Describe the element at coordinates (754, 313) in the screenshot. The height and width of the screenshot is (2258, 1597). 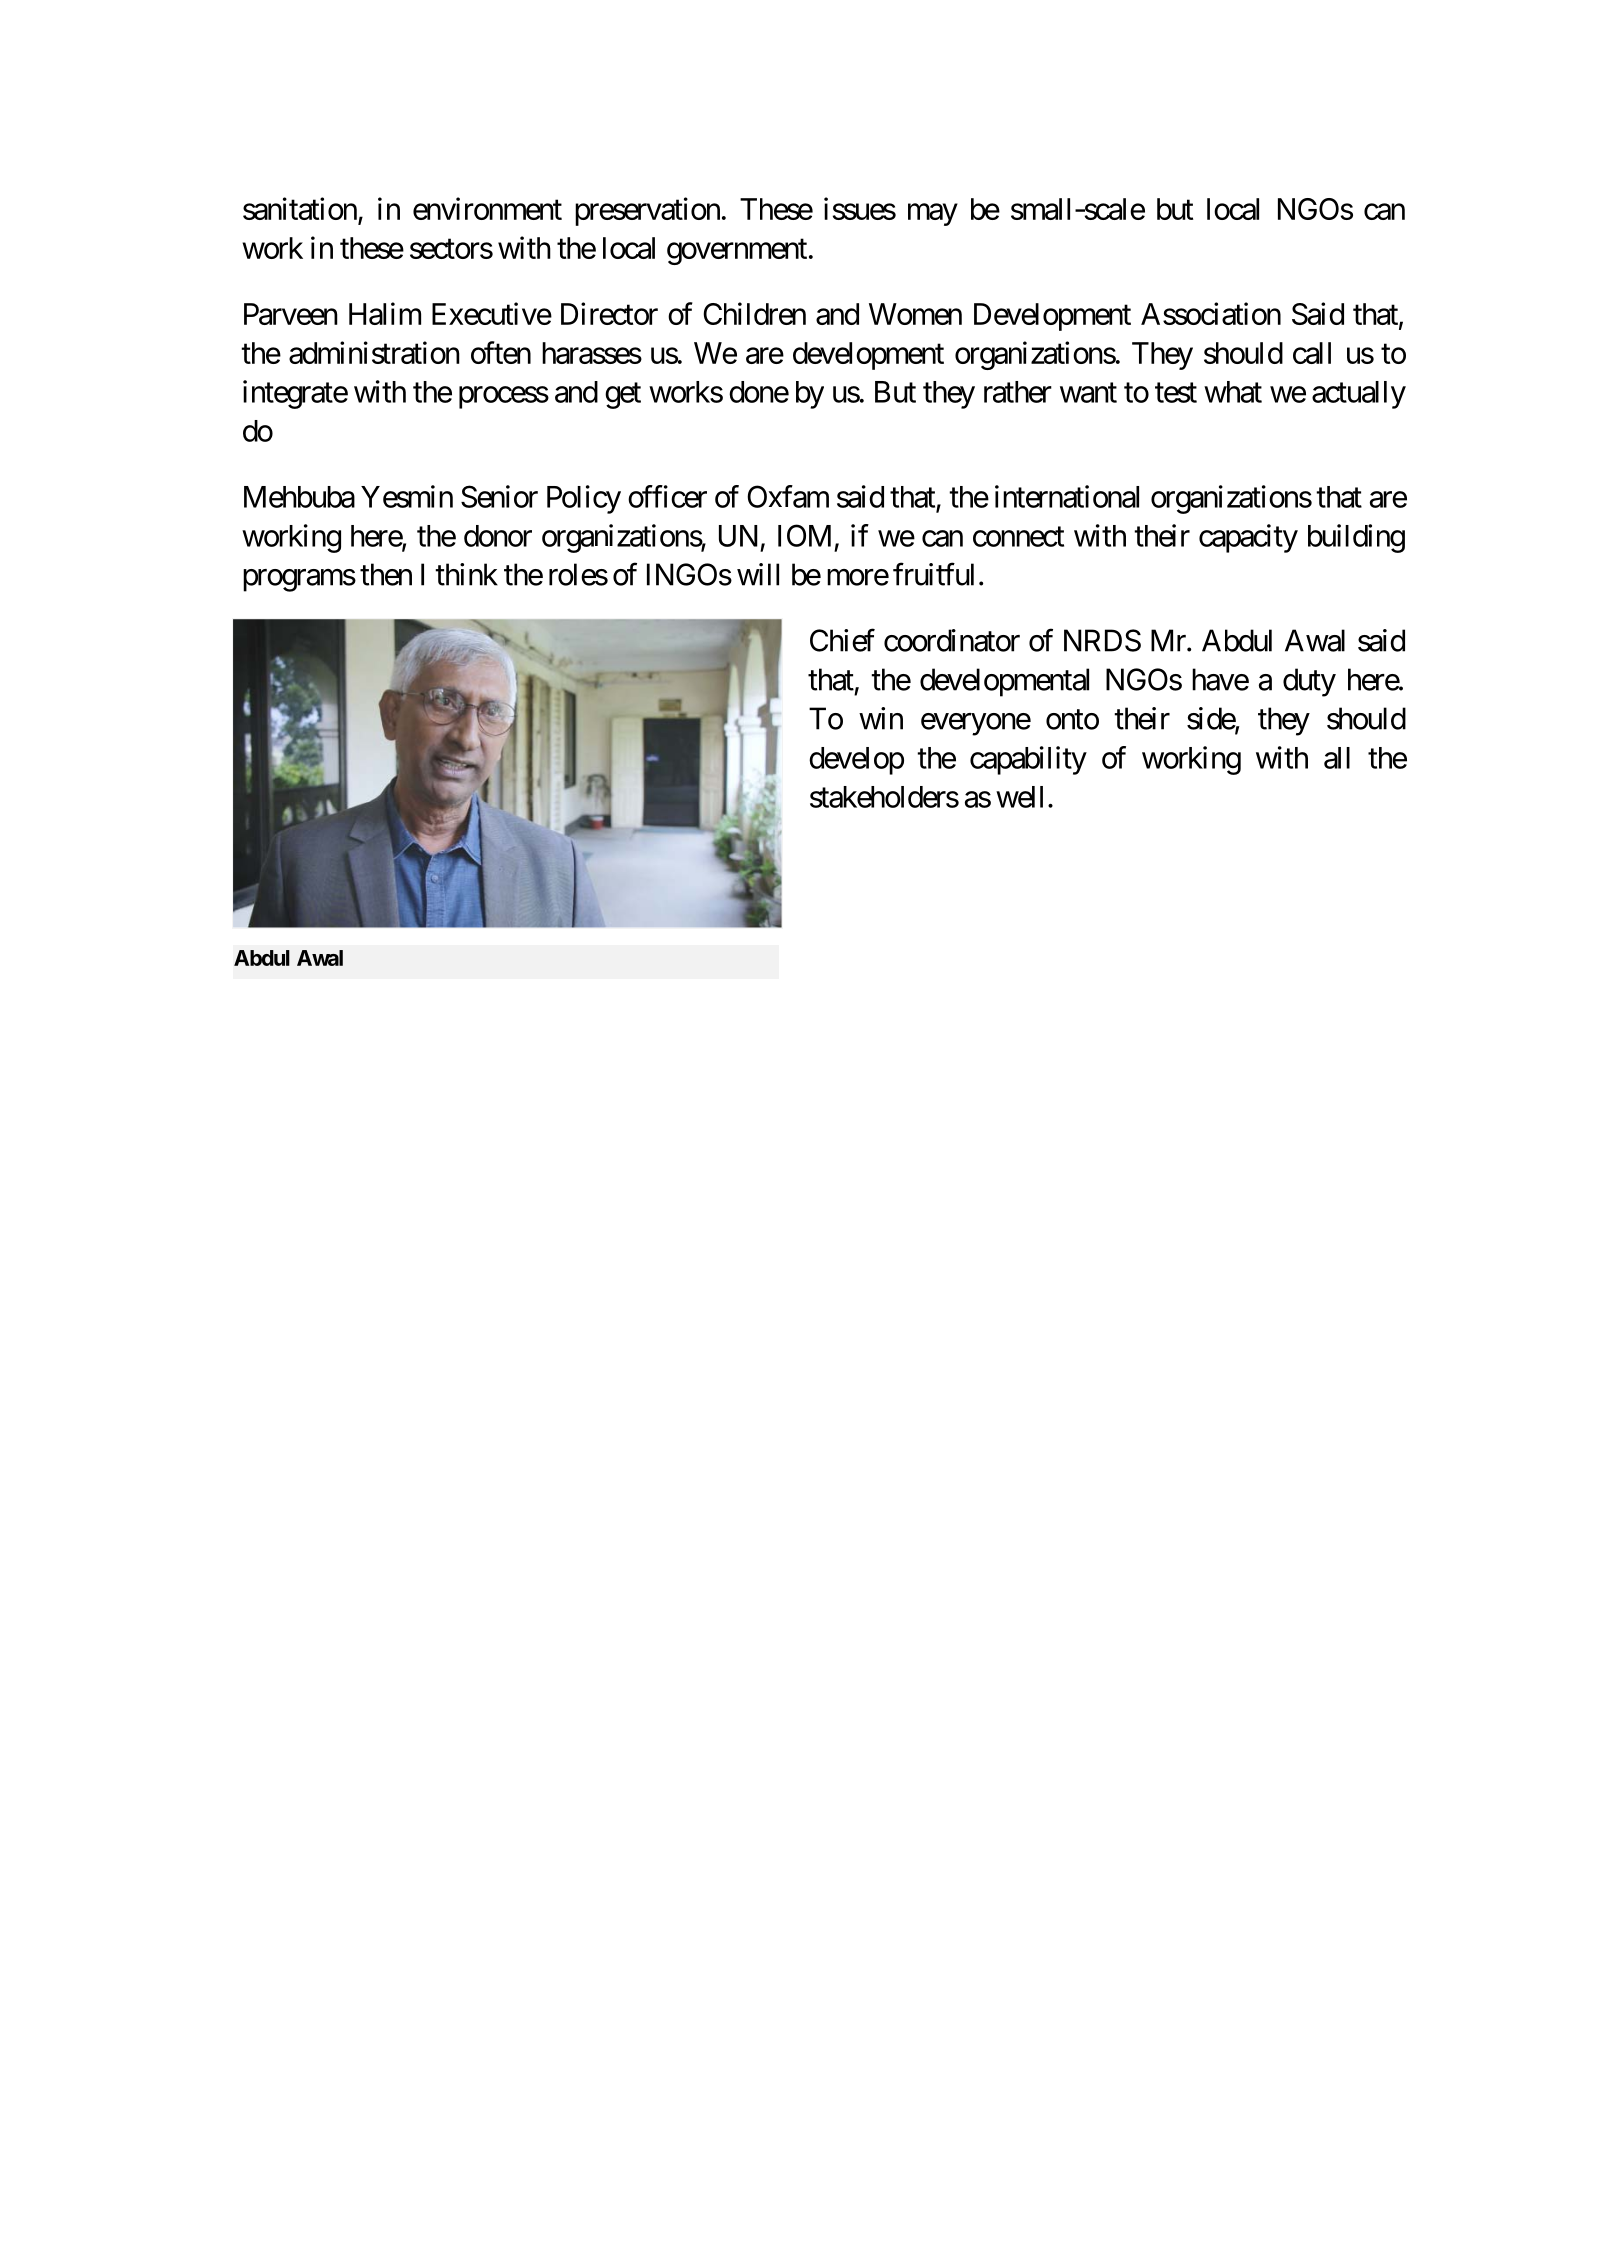
I see `Children` at that location.
